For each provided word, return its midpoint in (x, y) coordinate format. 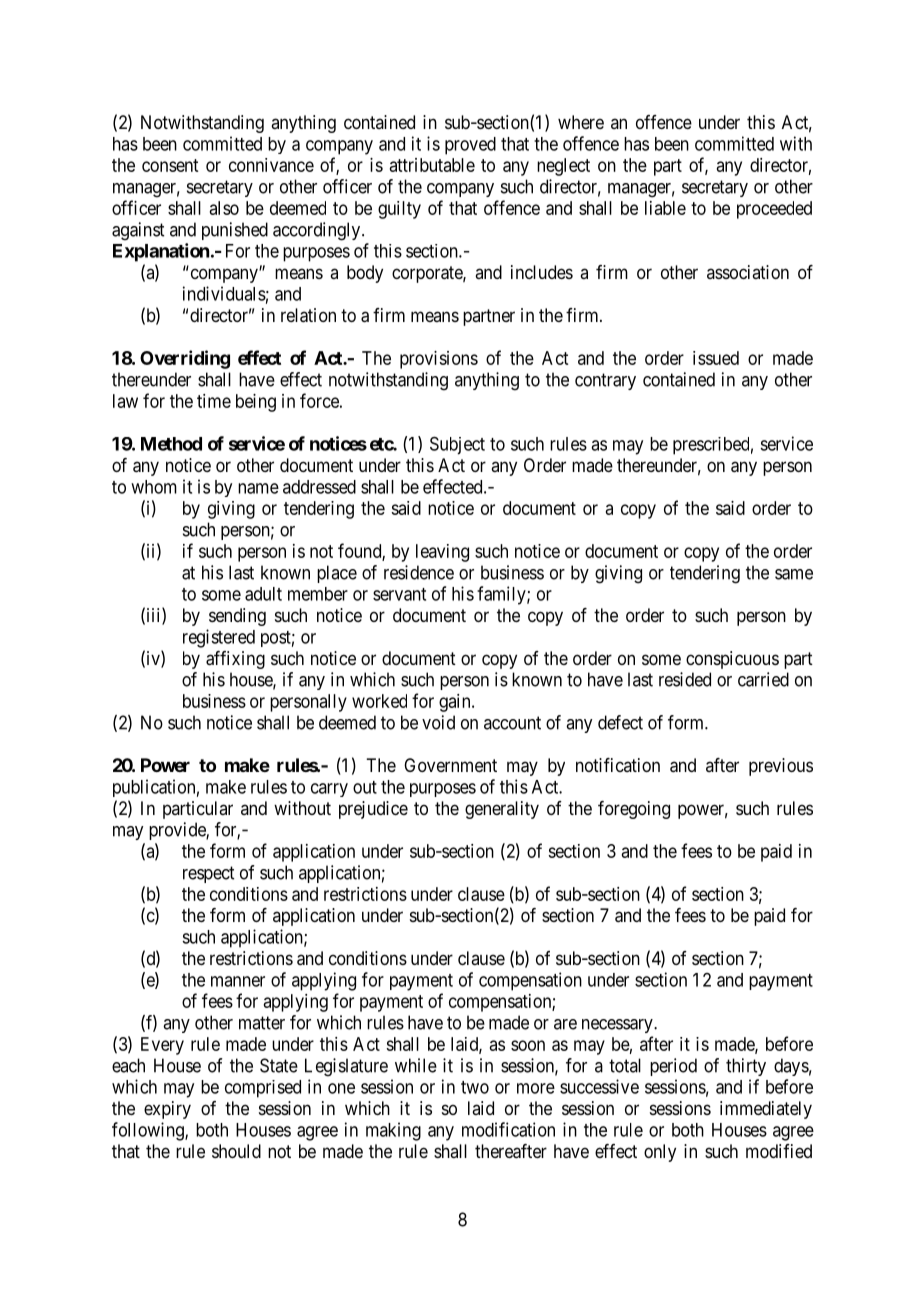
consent (170, 165)
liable (665, 208)
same (794, 574)
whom (154, 487)
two (475, 1087)
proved (470, 146)
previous (781, 767)
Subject (457, 445)
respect (208, 874)
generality (502, 810)
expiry (167, 1110)
